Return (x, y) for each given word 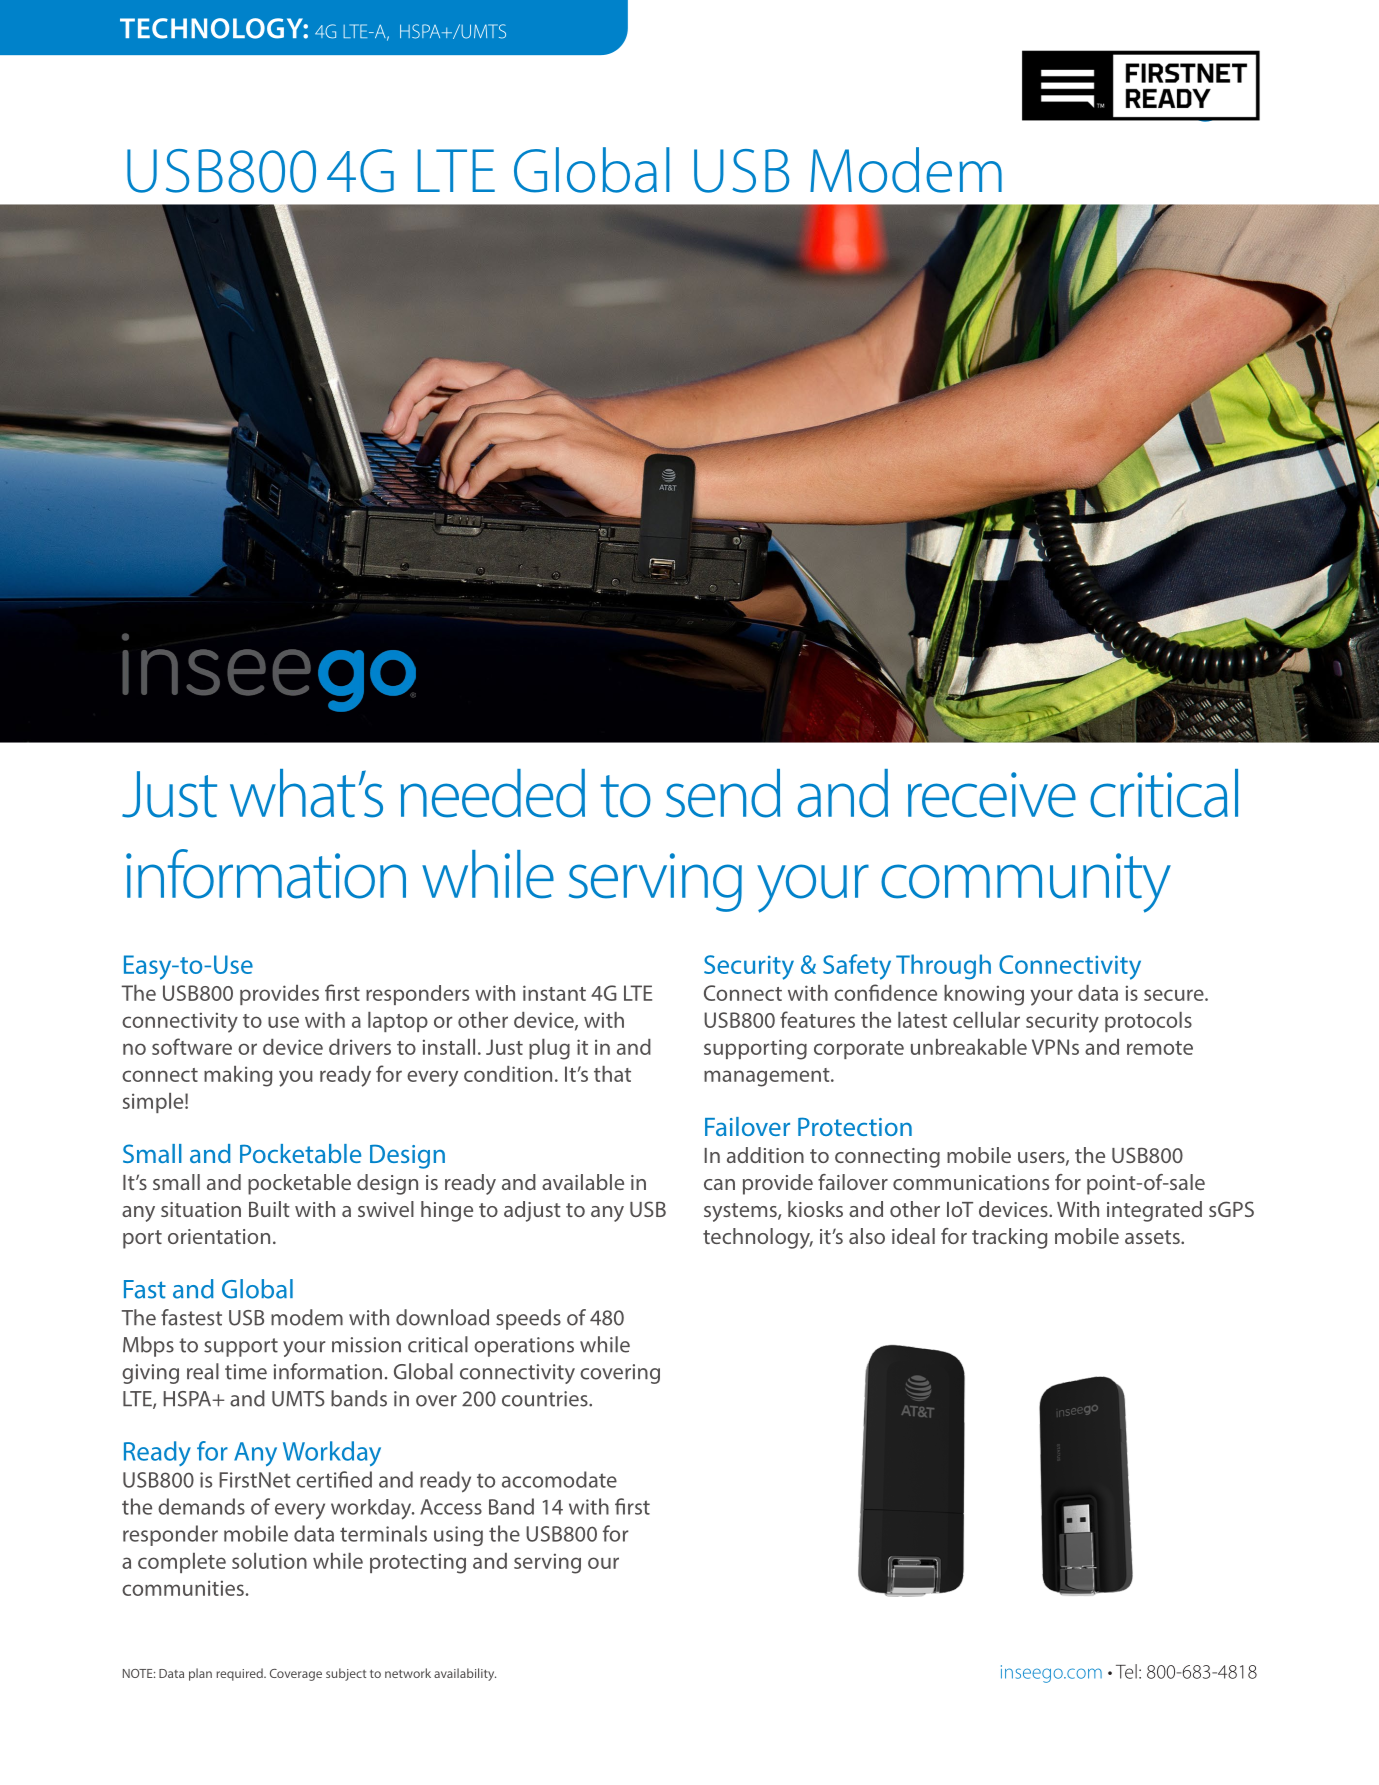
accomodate (559, 1479)
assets (1153, 1237)
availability (465, 1674)
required (240, 1674)
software (192, 1046)
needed (493, 793)
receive (992, 795)
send (723, 793)
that (612, 1074)
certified (334, 1479)
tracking (1009, 1238)
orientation (219, 1236)
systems (741, 1212)
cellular (986, 1020)
